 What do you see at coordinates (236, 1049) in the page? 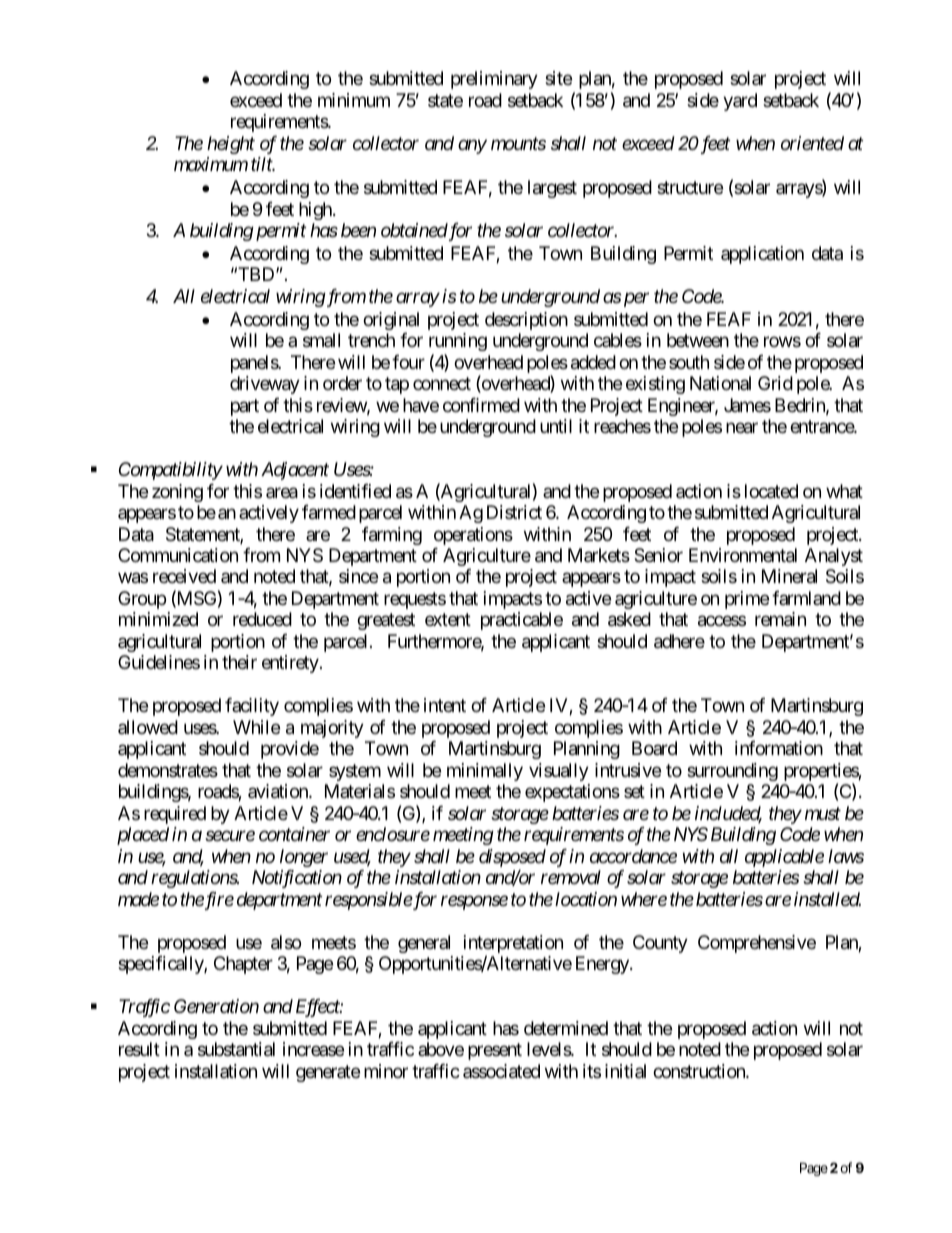
I see `substantial` at bounding box center [236, 1049].
